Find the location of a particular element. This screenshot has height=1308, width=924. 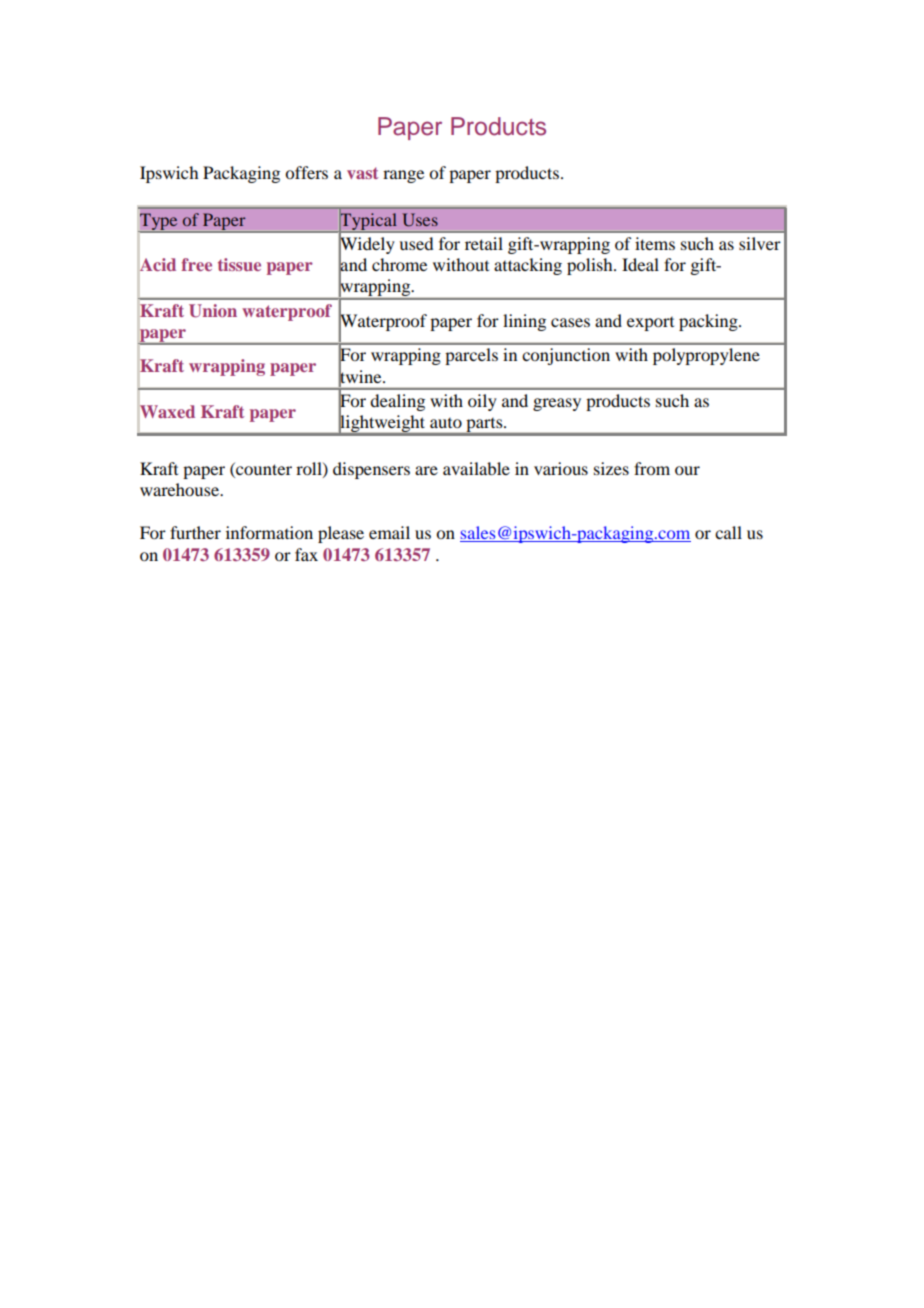

call is located at coordinates (728, 532).
